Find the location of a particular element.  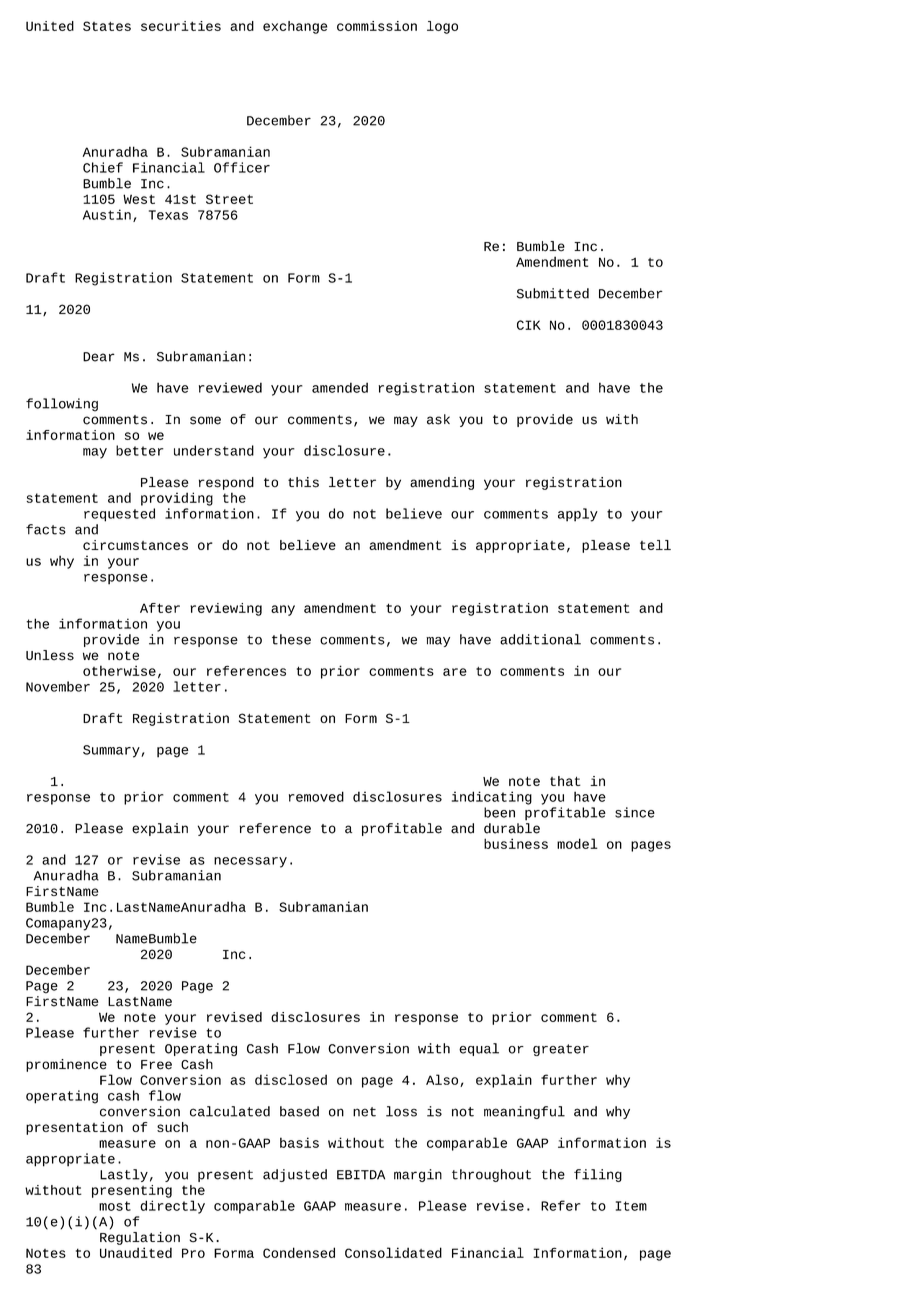

EBITDA is located at coordinates (361, 1175).
